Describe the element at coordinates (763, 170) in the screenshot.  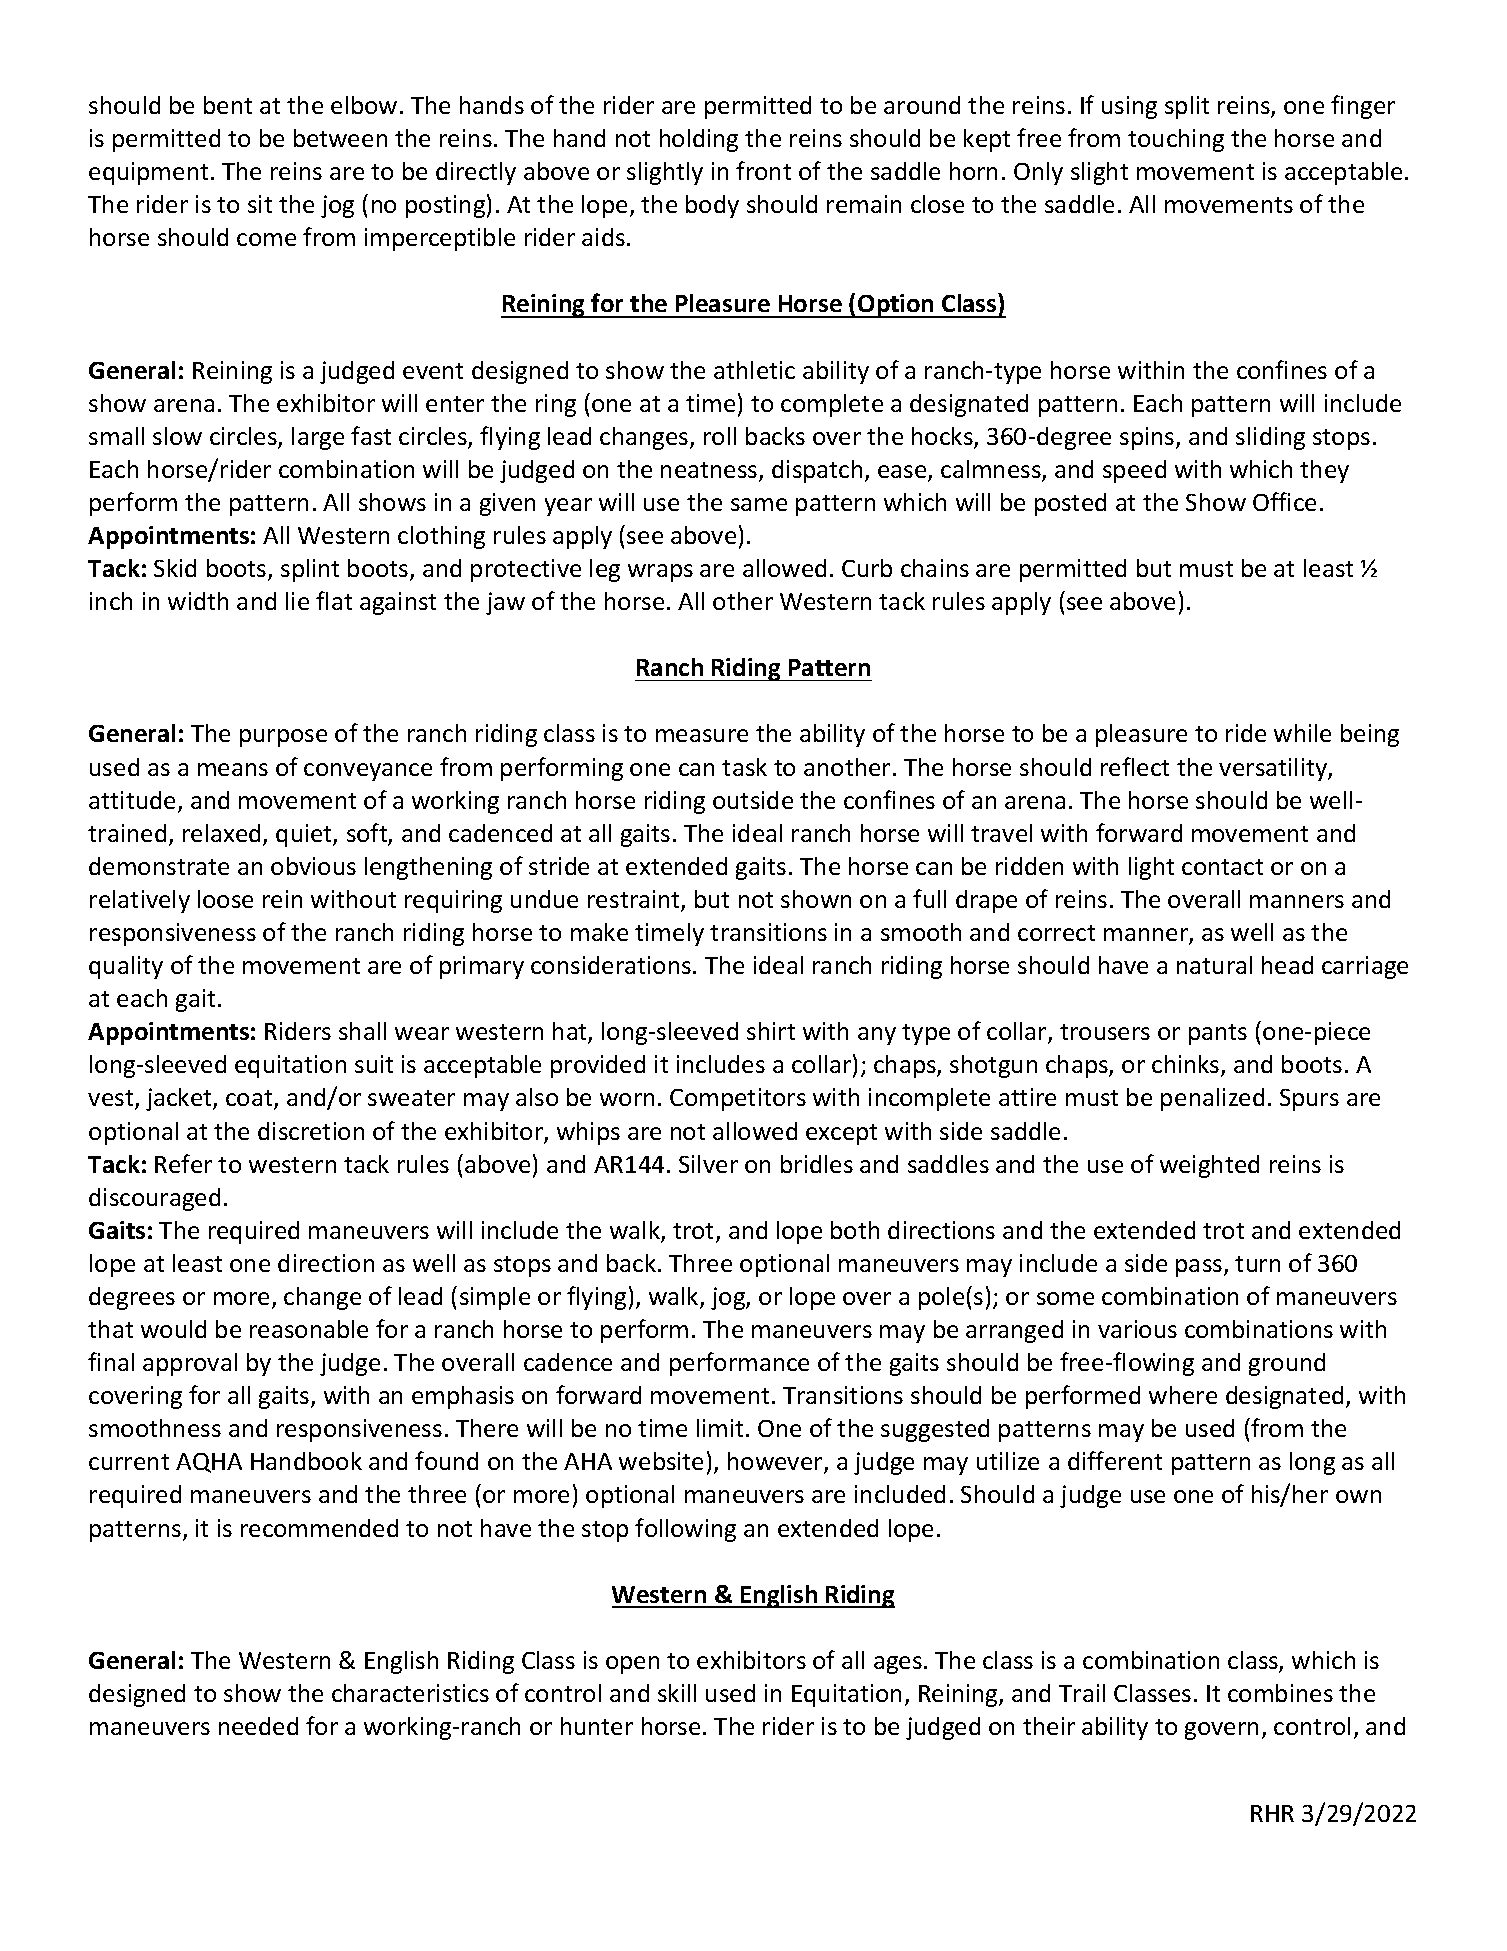
I see `front` at that location.
